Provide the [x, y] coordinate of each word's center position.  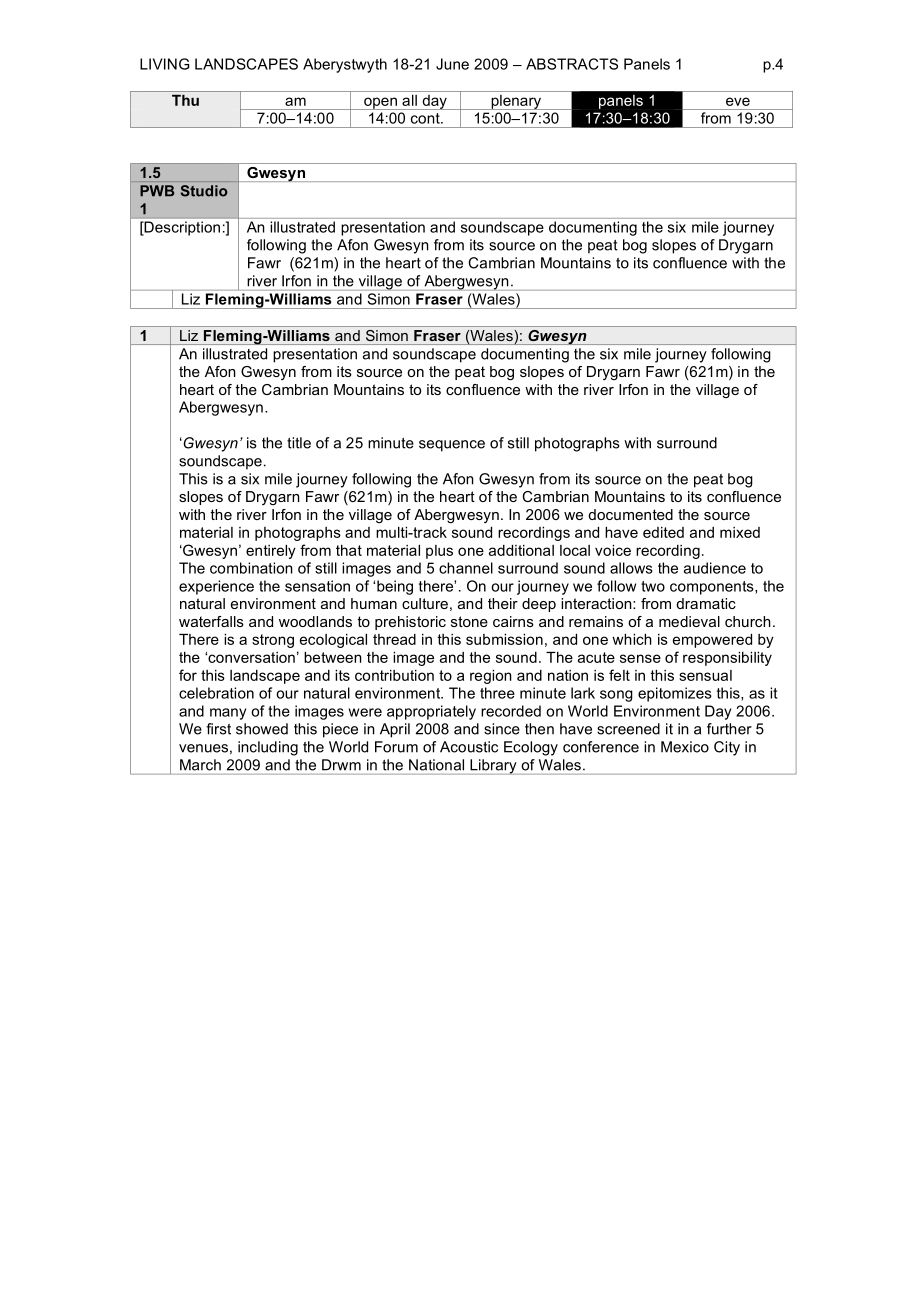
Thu [185, 100]
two [653, 586]
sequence [452, 446]
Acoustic [469, 747]
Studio [204, 191]
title [299, 443]
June [452, 64]
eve [738, 101]
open [380, 103]
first [218, 729]
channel [466, 568]
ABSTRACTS [572, 64]
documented [630, 514]
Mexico [685, 747]
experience [216, 587]
